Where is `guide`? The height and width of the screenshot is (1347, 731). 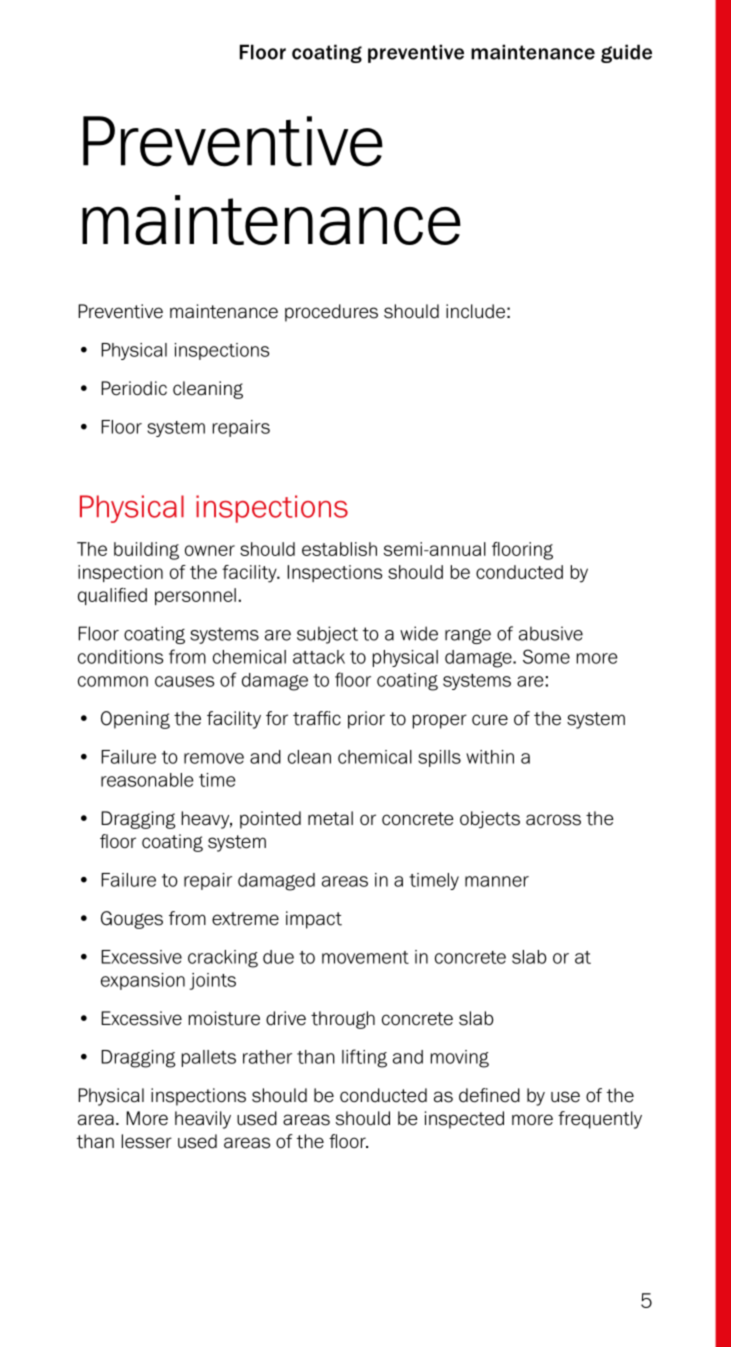
guide is located at coordinates (626, 53).
